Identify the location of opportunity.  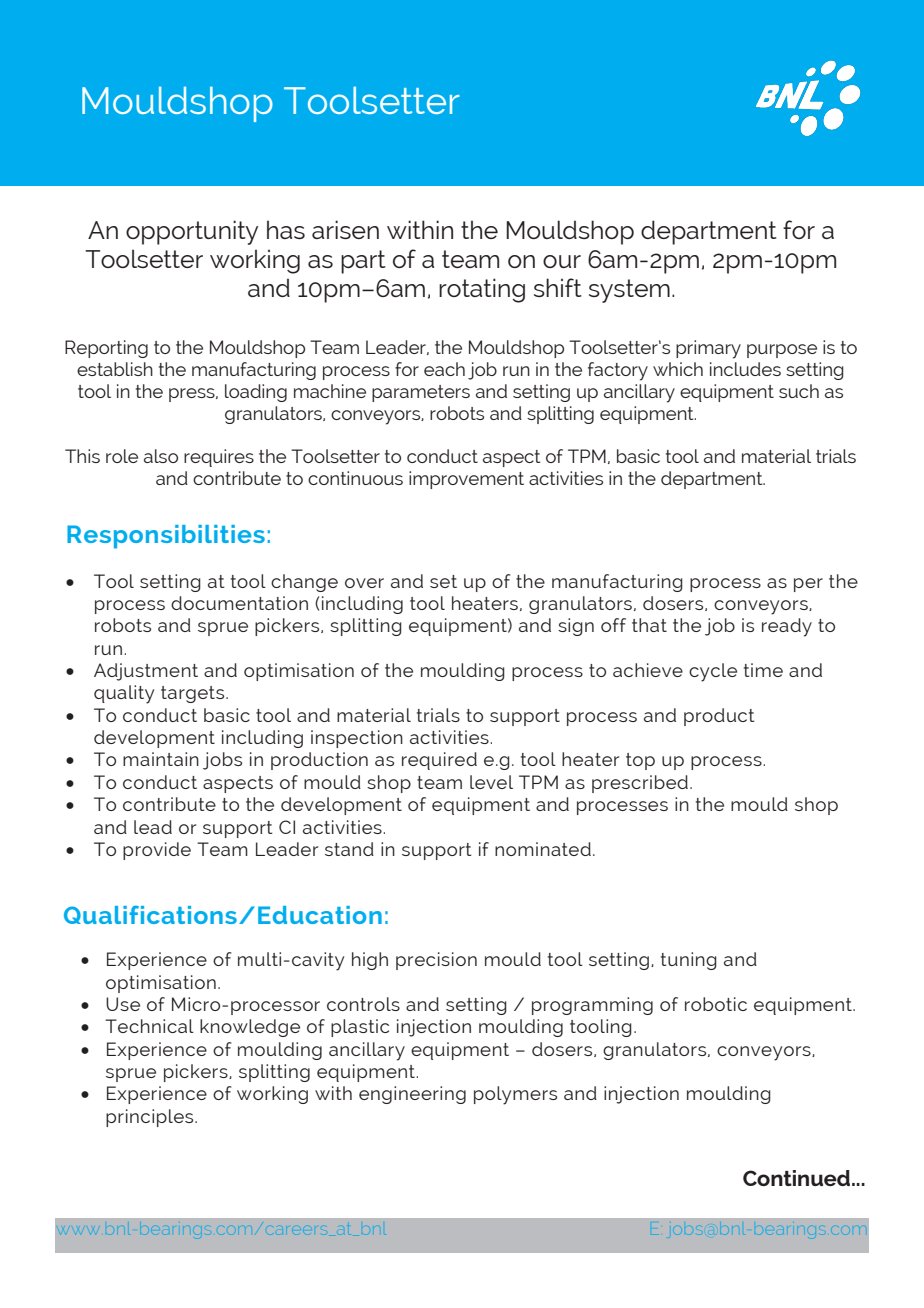
(192, 232).
